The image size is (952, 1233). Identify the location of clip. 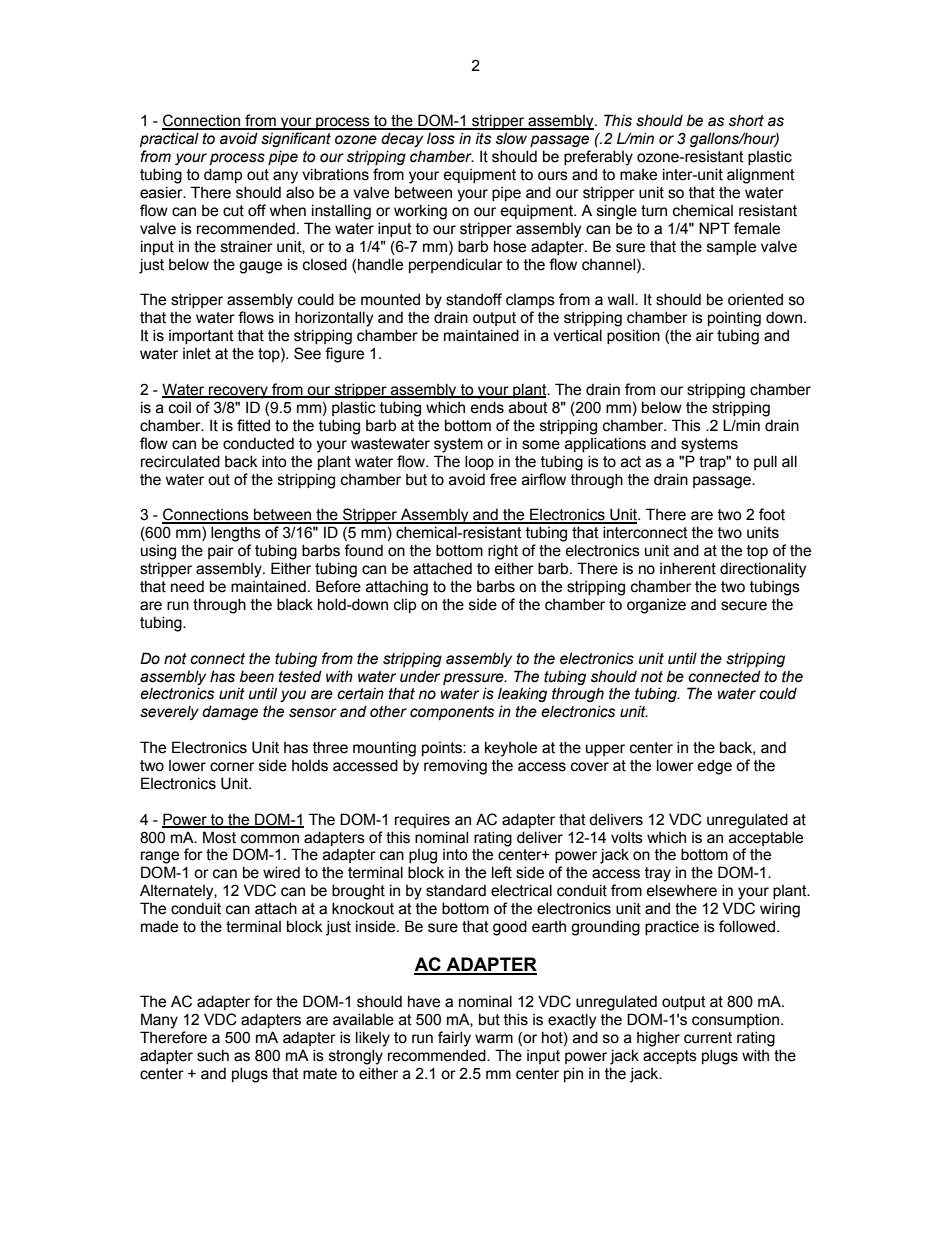
(405, 605).
